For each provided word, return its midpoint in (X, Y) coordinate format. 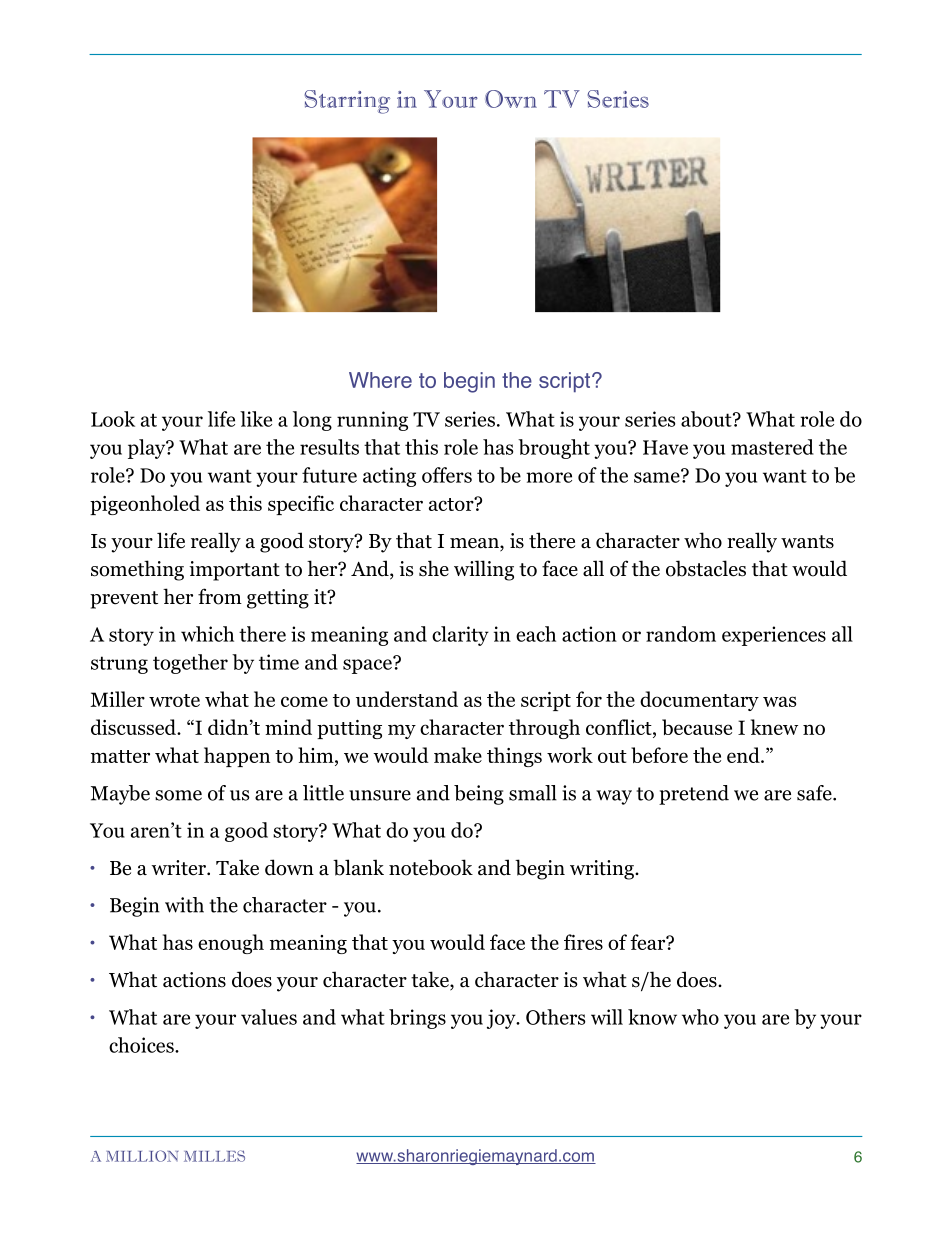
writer (179, 868)
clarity (460, 636)
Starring (347, 102)
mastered (772, 447)
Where (380, 380)
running (372, 421)
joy (502, 1019)
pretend (694, 795)
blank (358, 867)
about (707, 419)
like (256, 419)
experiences (774, 636)
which (207, 634)
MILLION (142, 1156)
